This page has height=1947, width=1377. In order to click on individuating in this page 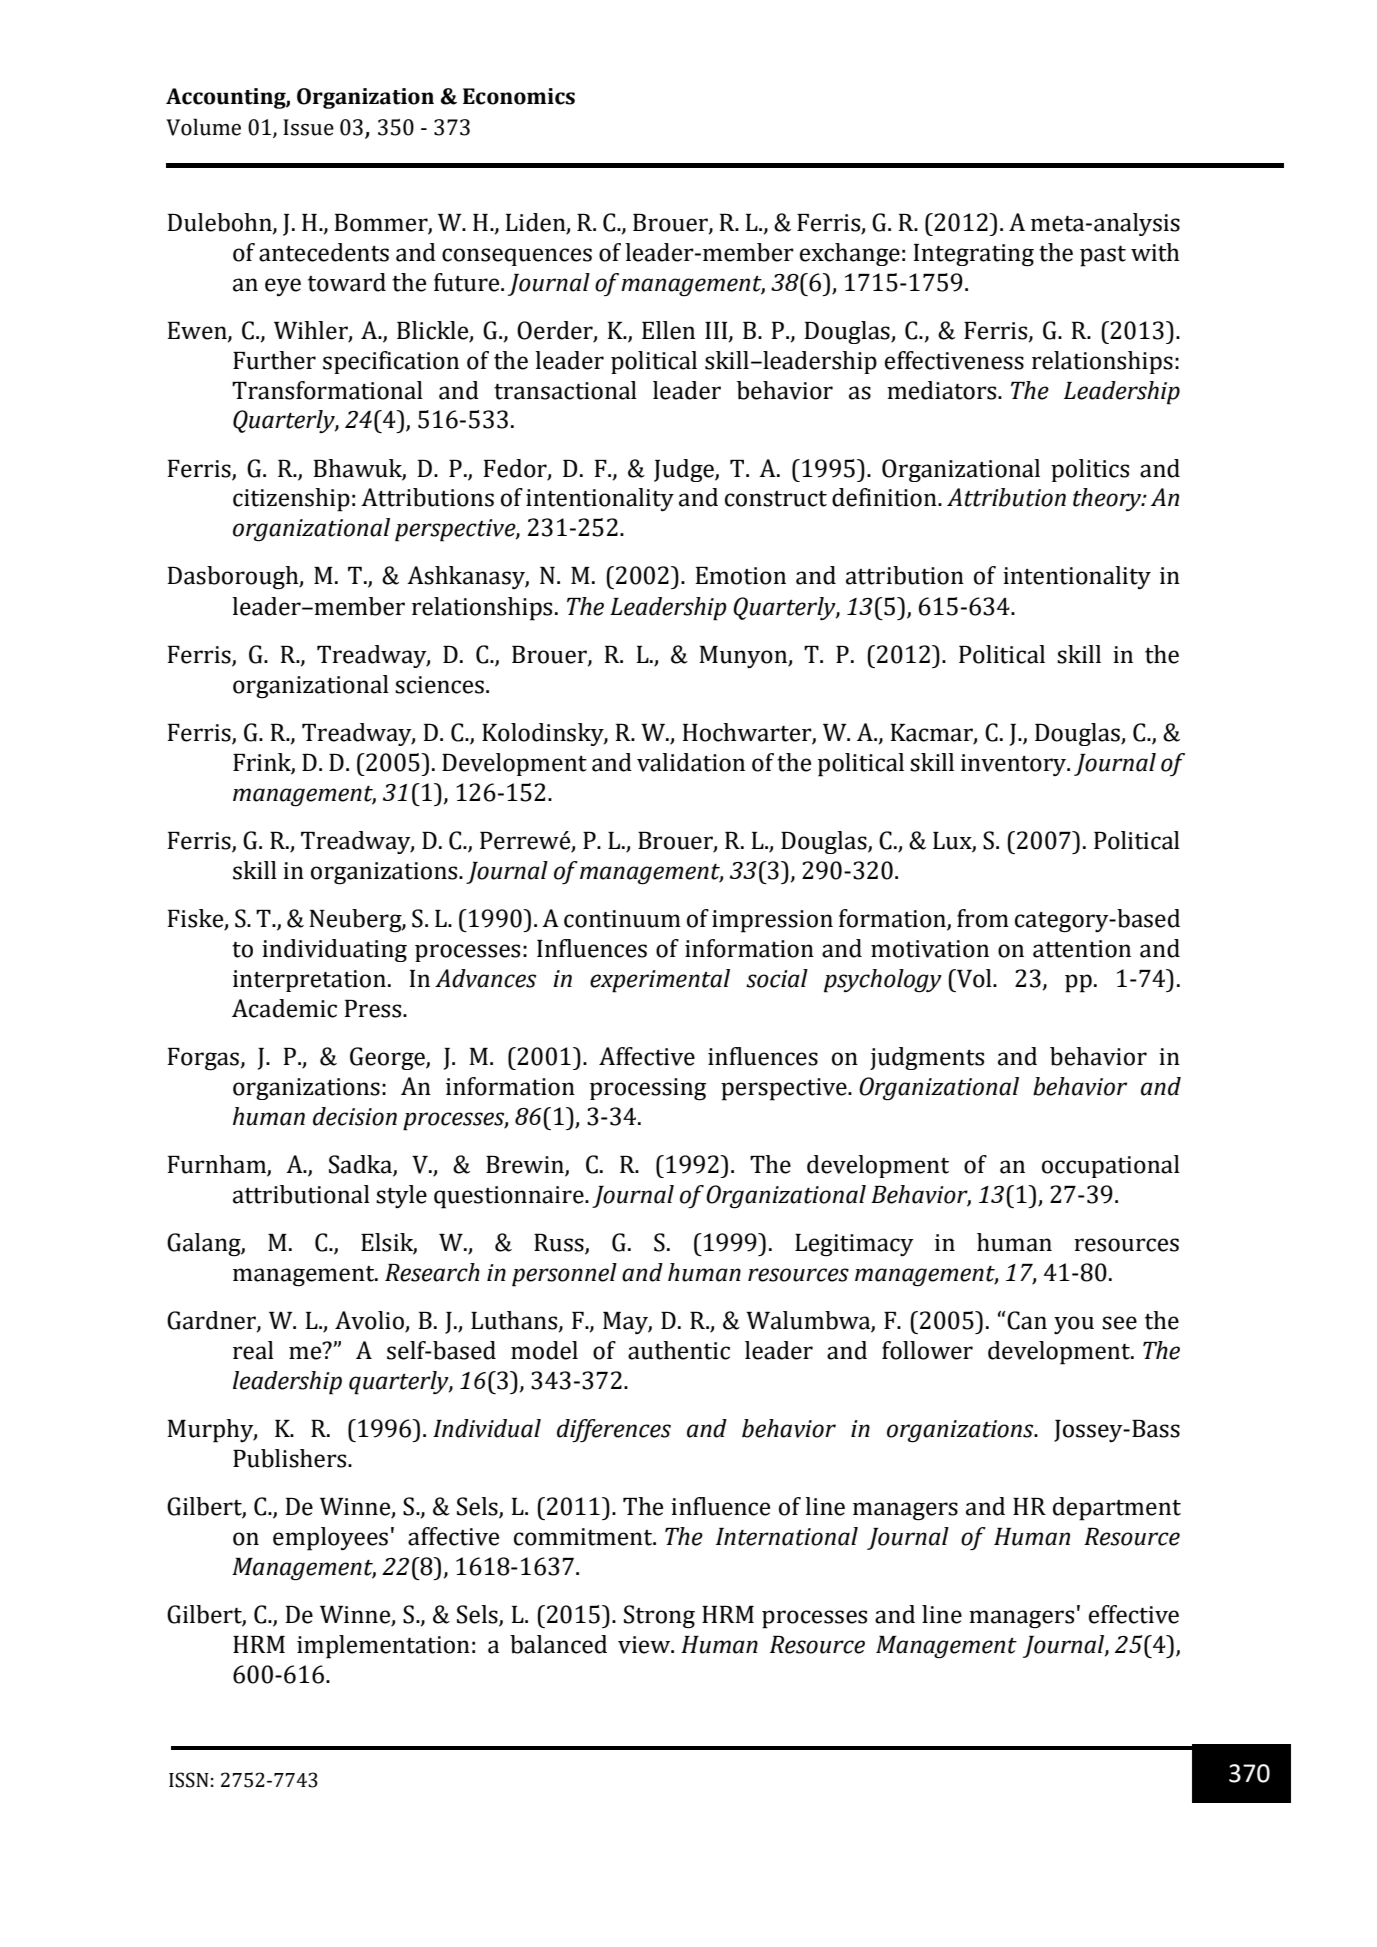, I will do `click(334, 950)`.
